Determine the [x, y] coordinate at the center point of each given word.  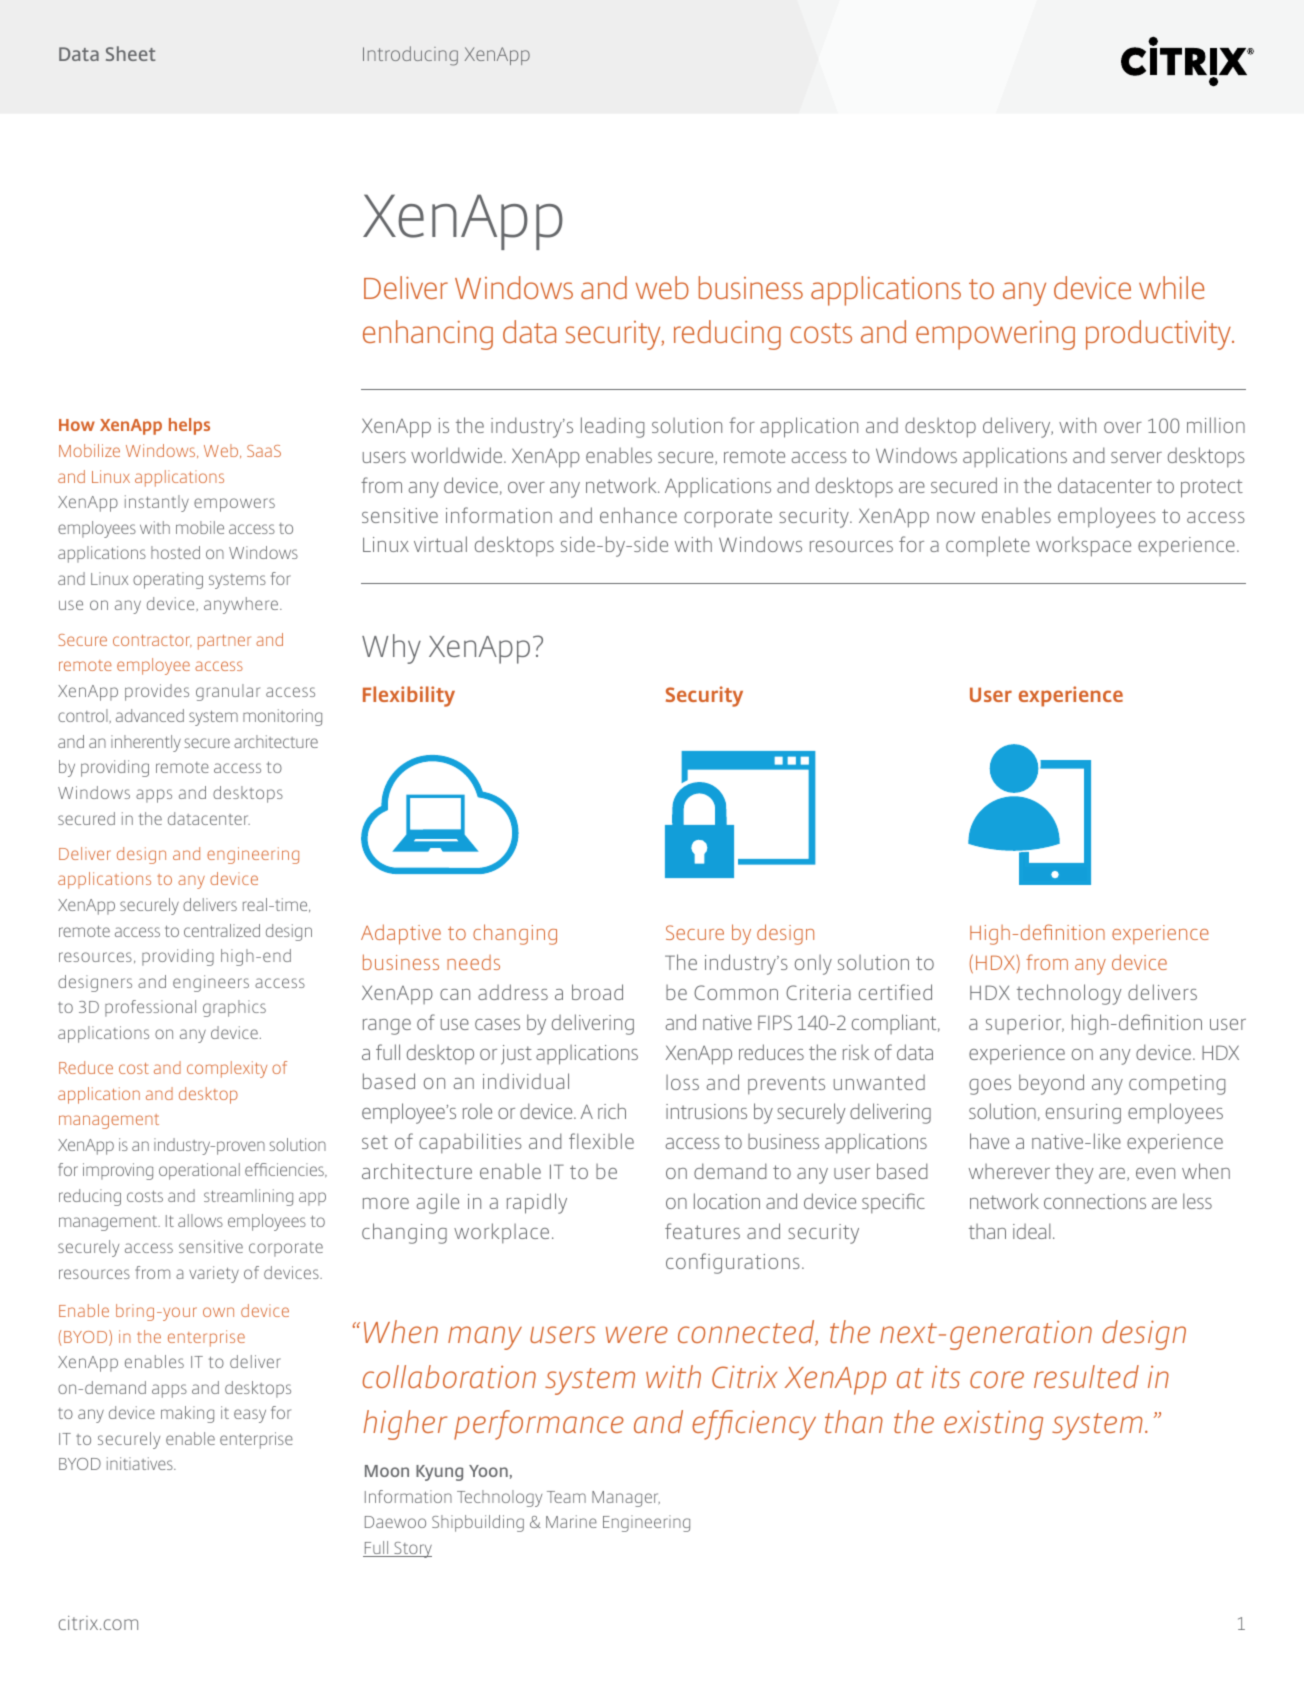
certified [895, 992]
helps [189, 426]
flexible [601, 1141]
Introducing [410, 56]
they [1074, 1174]
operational [199, 1171]
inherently [146, 743]
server [1136, 457]
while [1171, 287]
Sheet [131, 53]
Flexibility [409, 696]
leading [612, 427]
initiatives [141, 1463]
